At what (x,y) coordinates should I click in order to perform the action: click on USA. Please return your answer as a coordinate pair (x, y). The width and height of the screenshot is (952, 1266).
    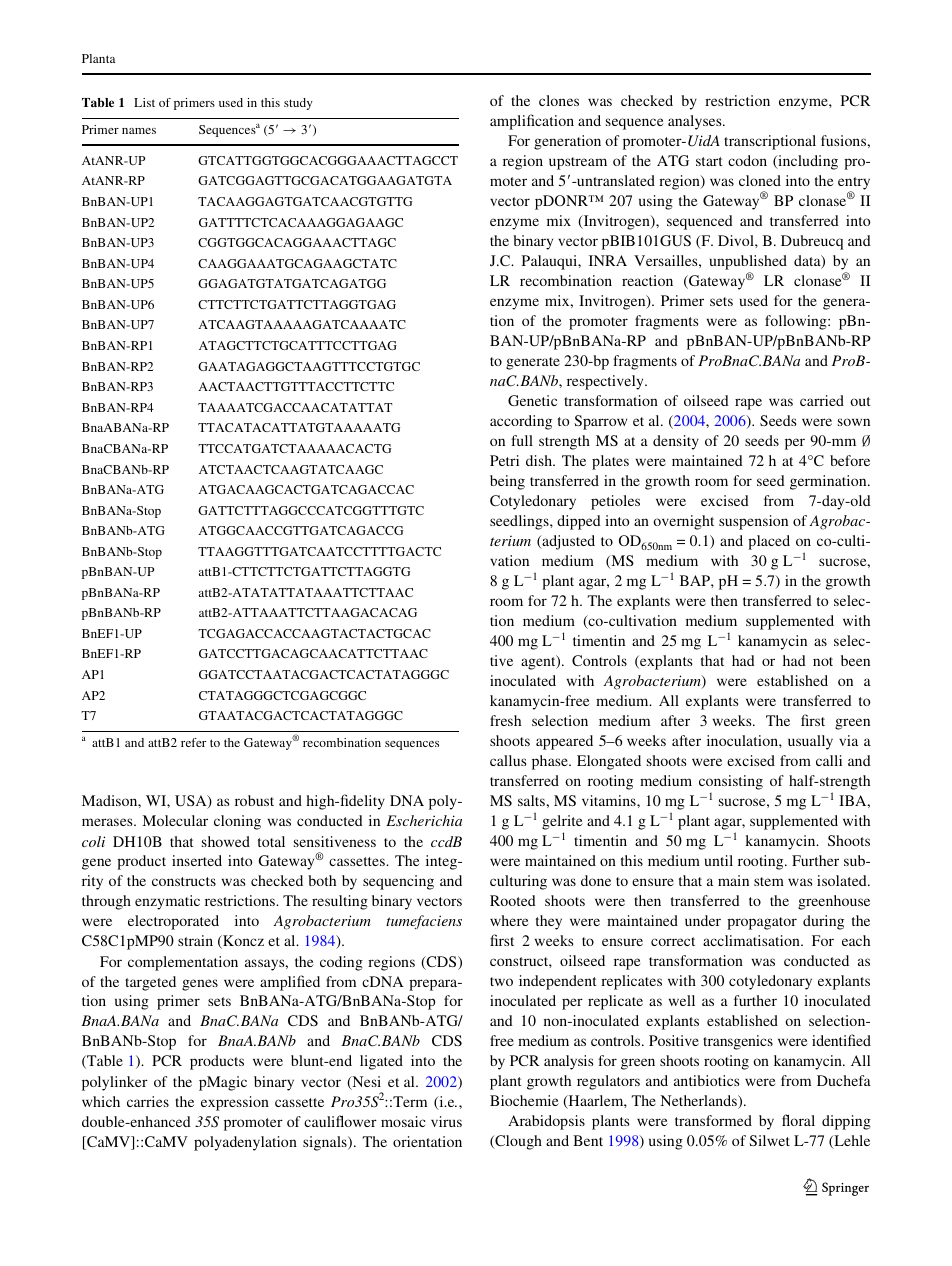
    Looking at the image, I should click on (192, 802).
